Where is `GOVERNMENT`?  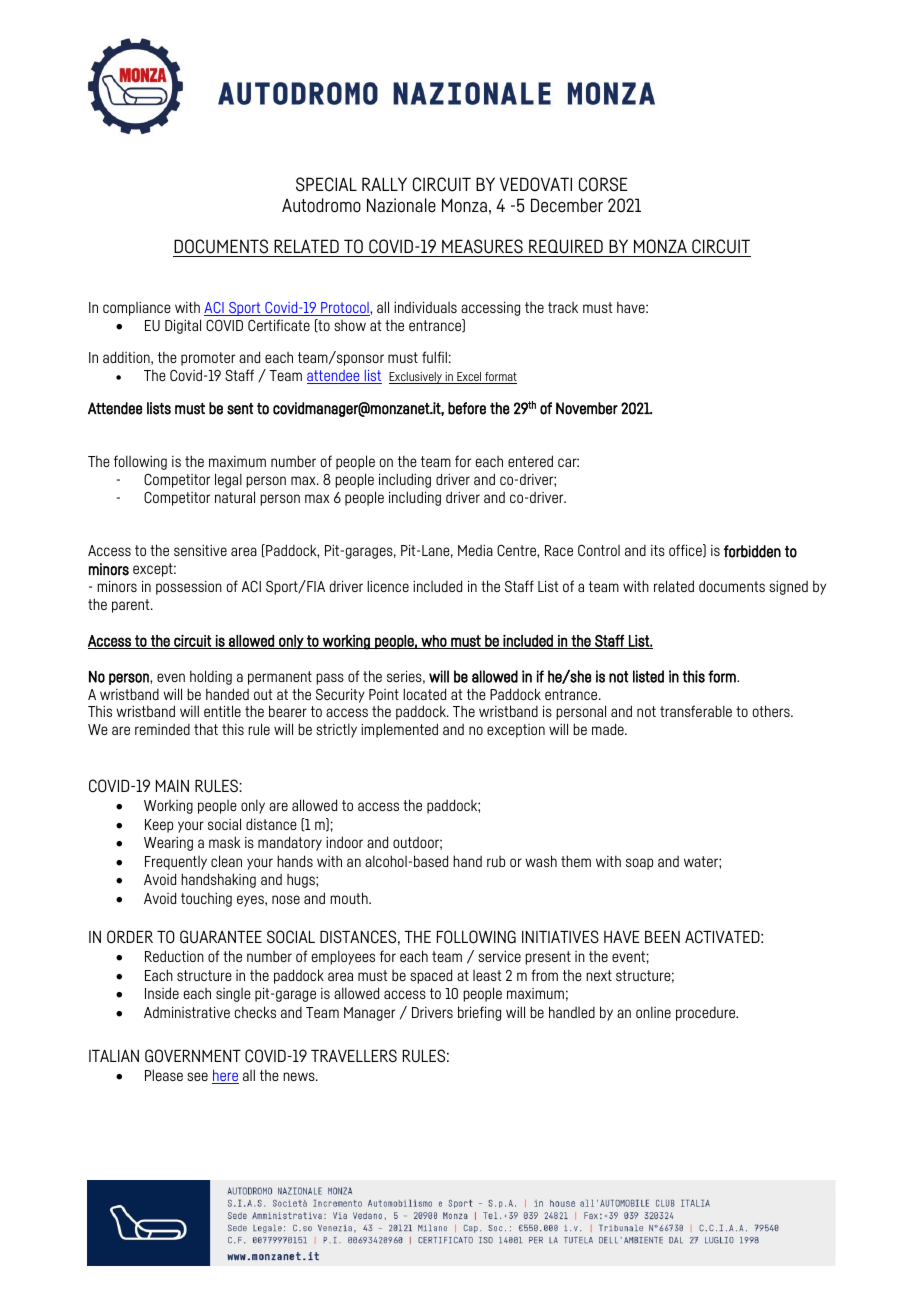
GOVERNMENT is located at coordinates (193, 1056).
